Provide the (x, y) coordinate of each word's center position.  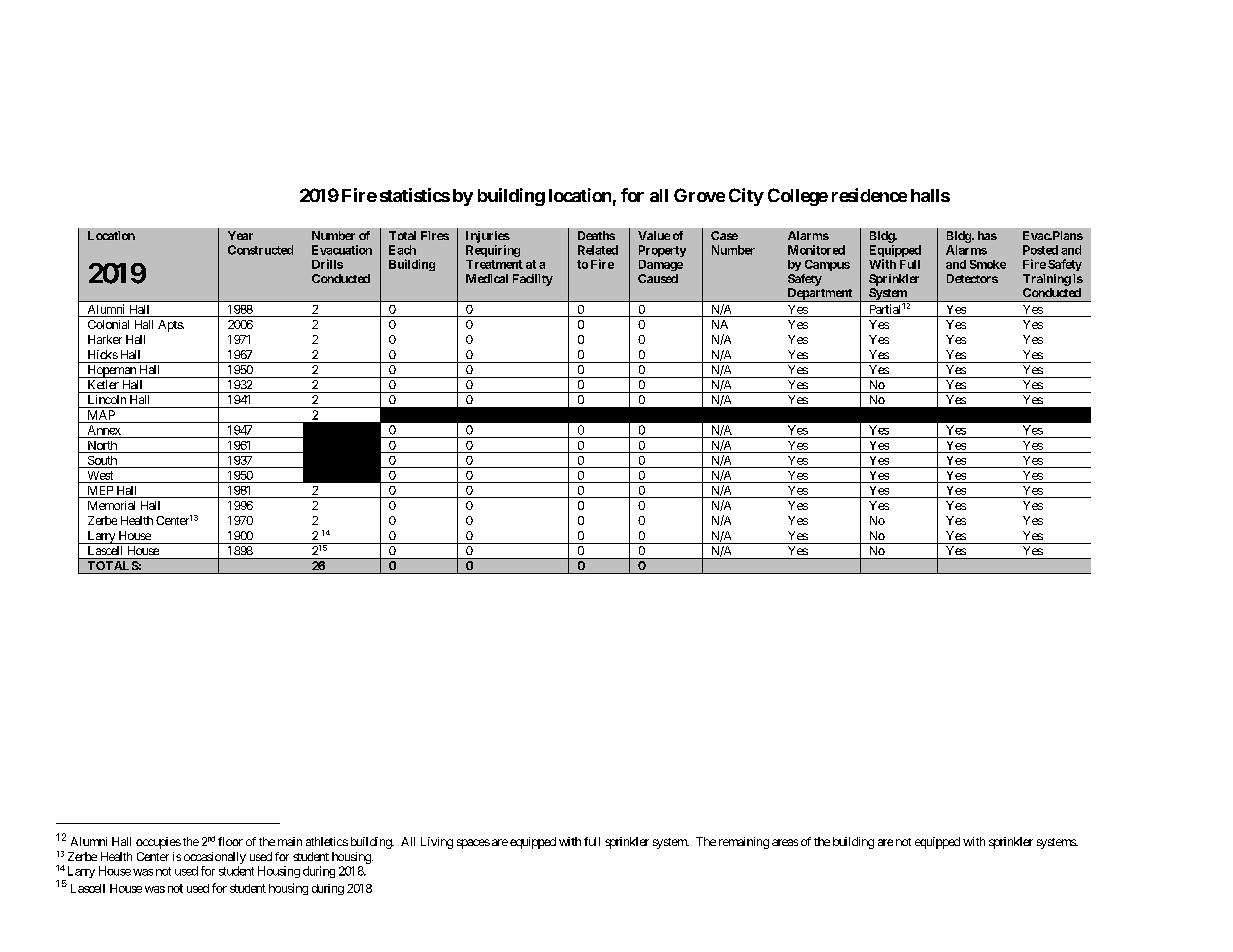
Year (240, 235)
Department (819, 295)
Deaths (596, 235)
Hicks (103, 354)
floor (230, 841)
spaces (473, 844)
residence (869, 195)
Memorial (111, 505)
